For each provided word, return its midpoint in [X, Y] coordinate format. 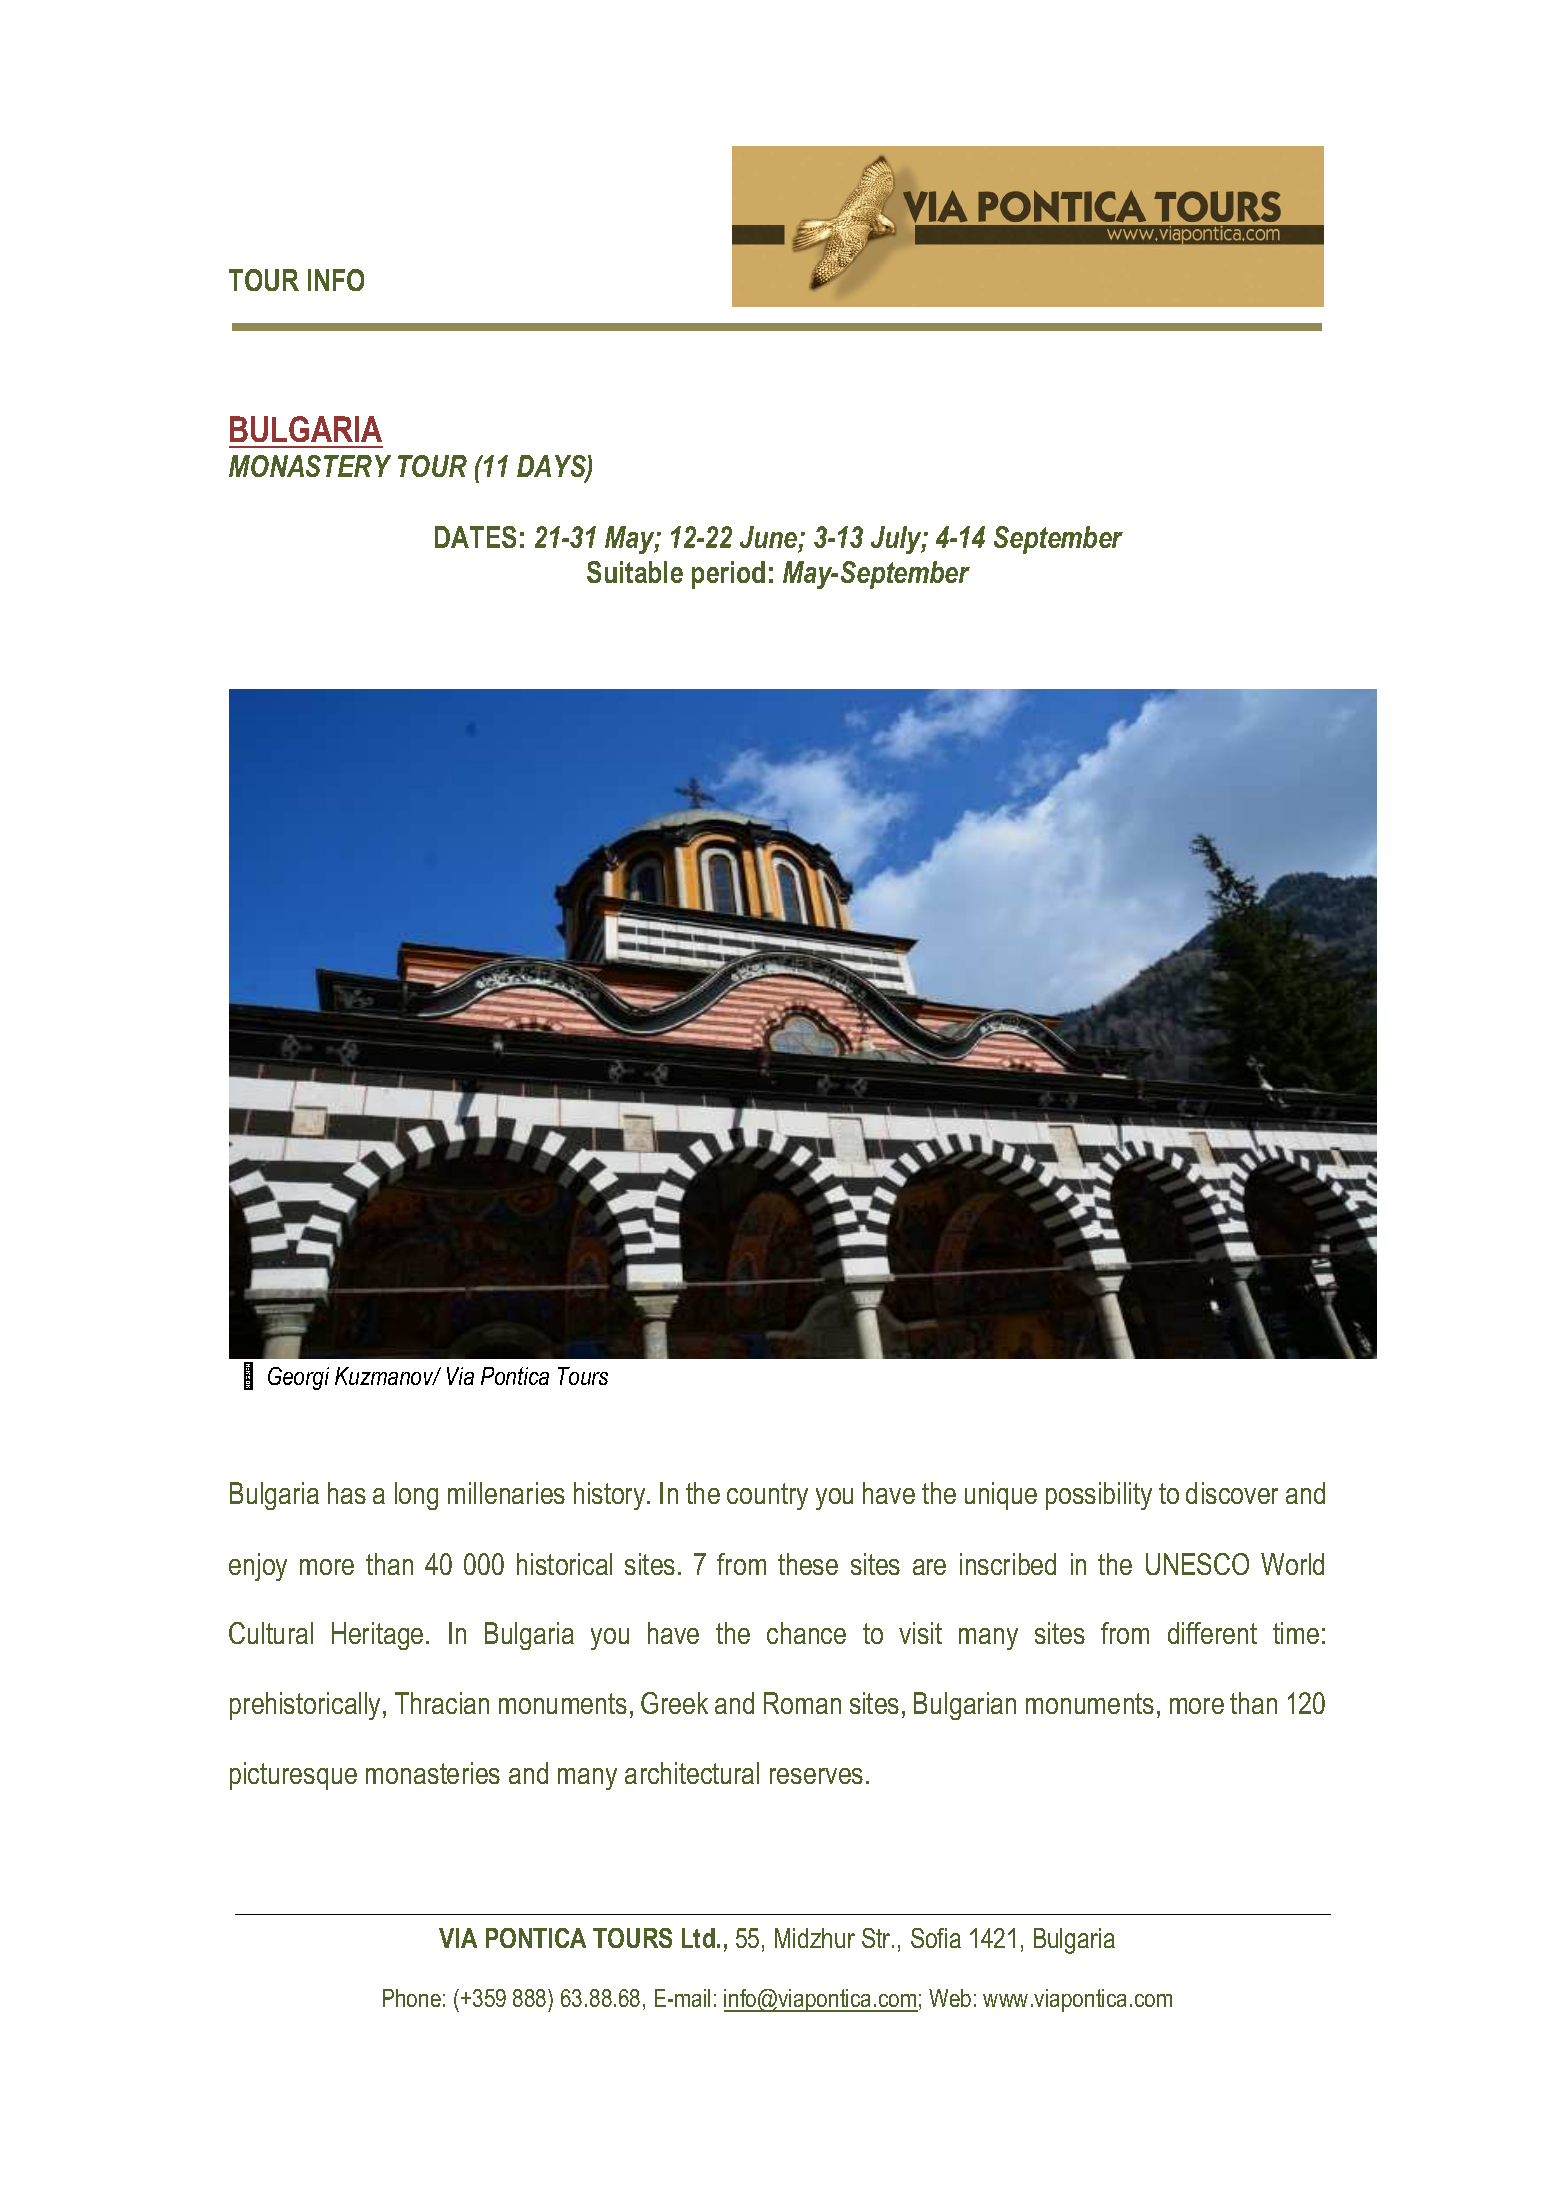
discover [1232, 1493]
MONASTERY [310, 466]
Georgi [298, 1378]
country [767, 1496]
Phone [412, 1998]
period [728, 575]
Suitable [635, 572]
